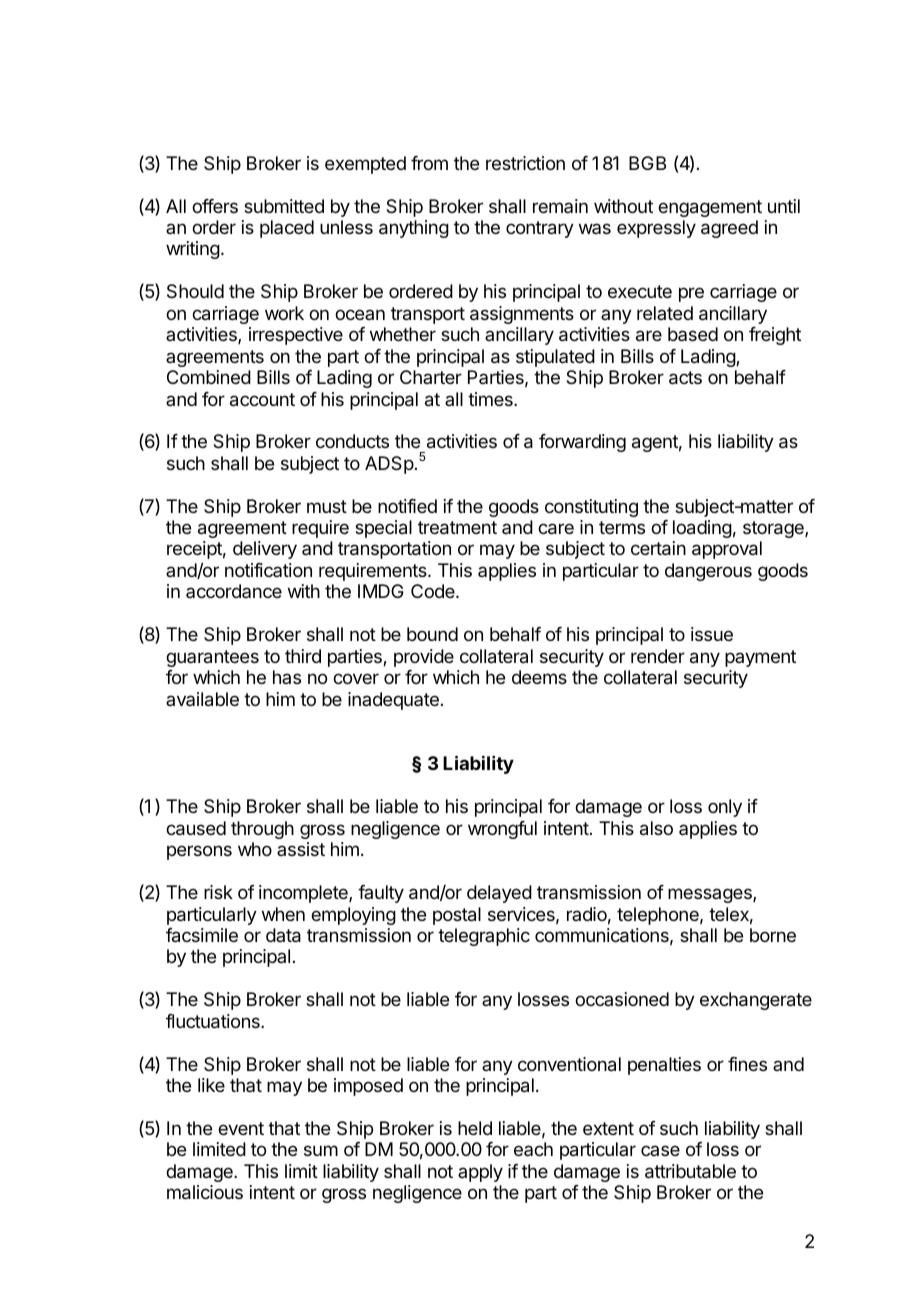  What do you see at coordinates (712, 634) in the image?
I see `issue` at bounding box center [712, 634].
